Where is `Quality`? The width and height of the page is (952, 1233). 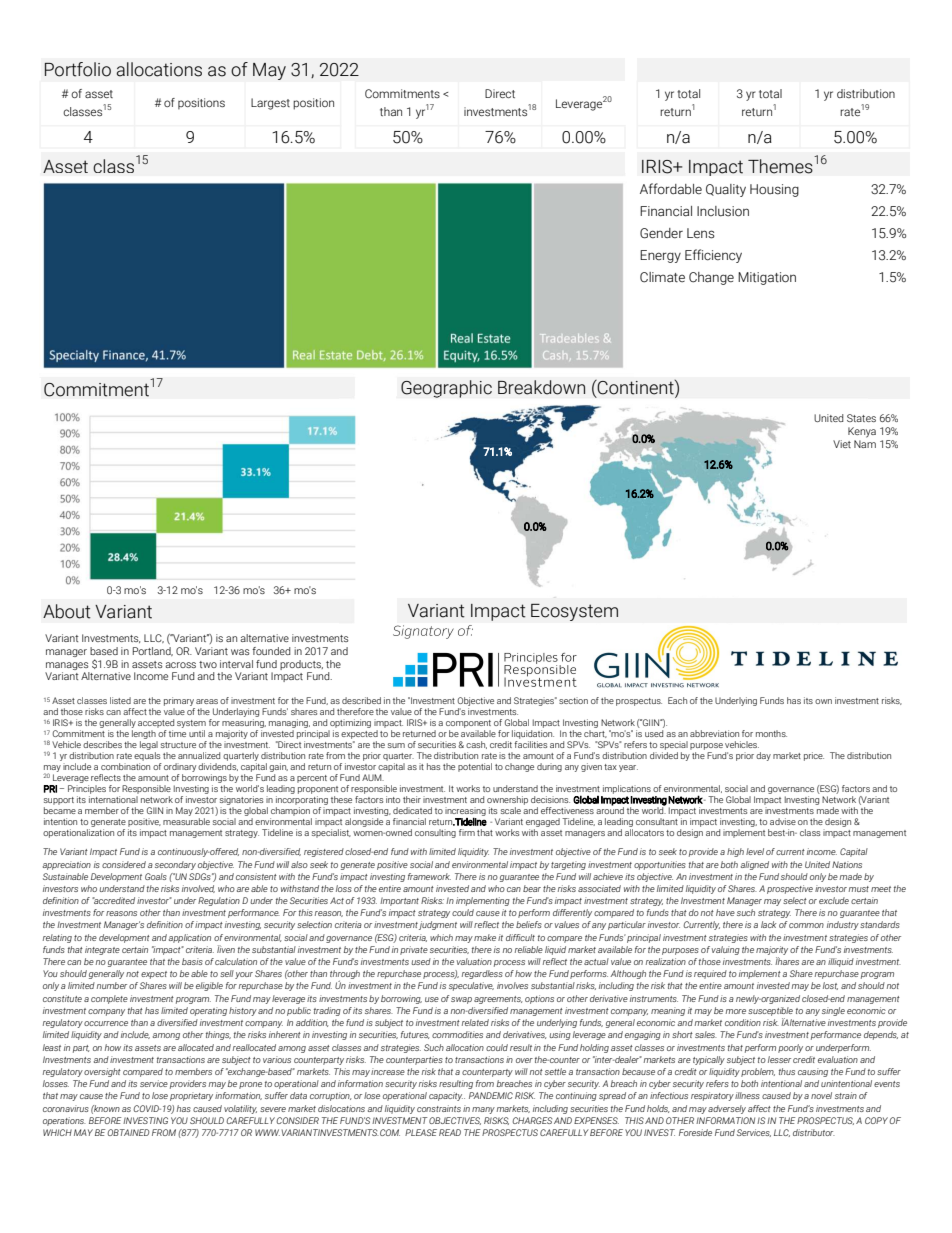 Quality is located at coordinates (726, 190).
